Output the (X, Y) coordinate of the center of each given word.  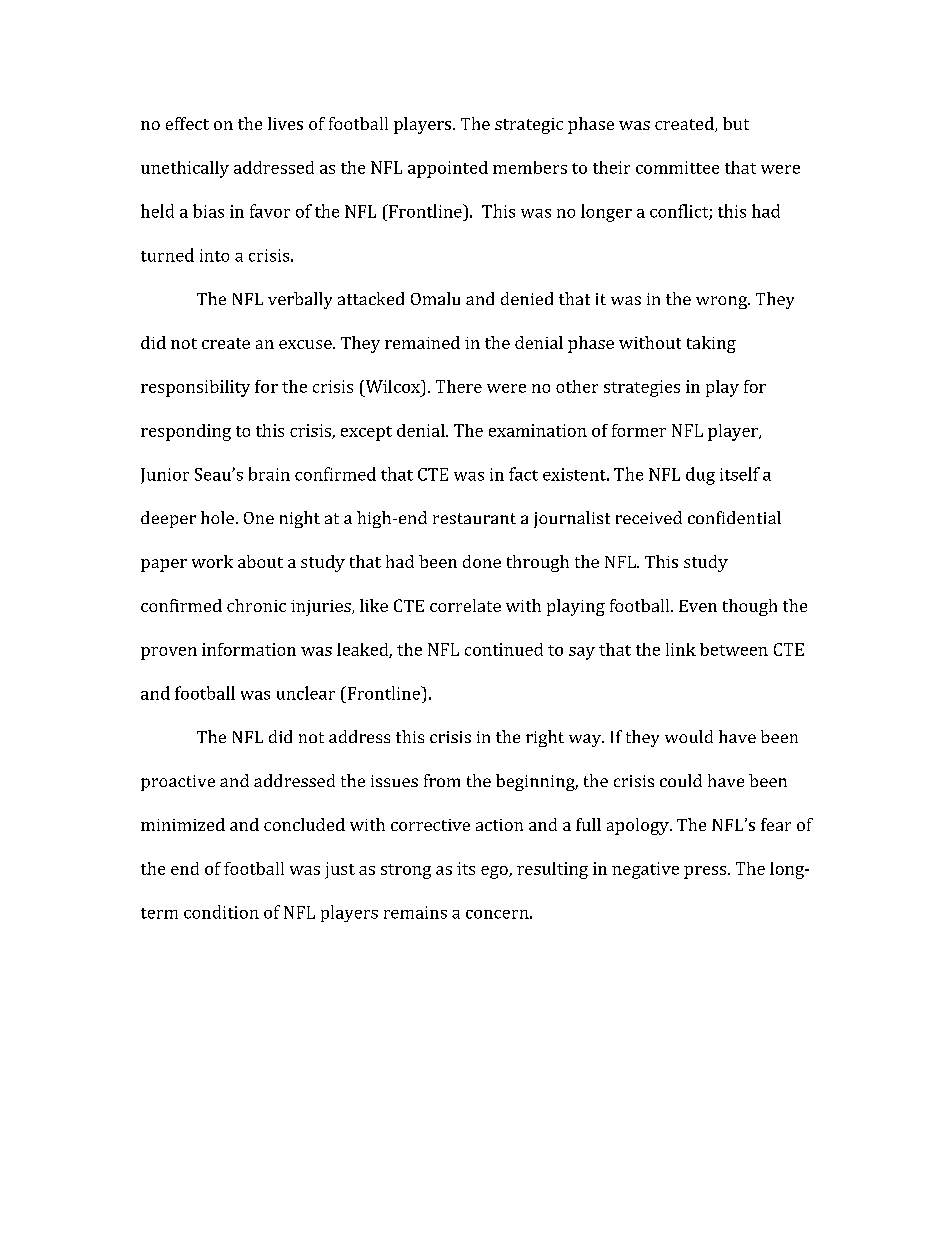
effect (187, 123)
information (249, 649)
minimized (183, 824)
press (706, 872)
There (459, 386)
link (681, 649)
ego (495, 872)
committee (677, 167)
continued (504, 649)
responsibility (195, 388)
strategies (642, 388)
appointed (448, 169)
